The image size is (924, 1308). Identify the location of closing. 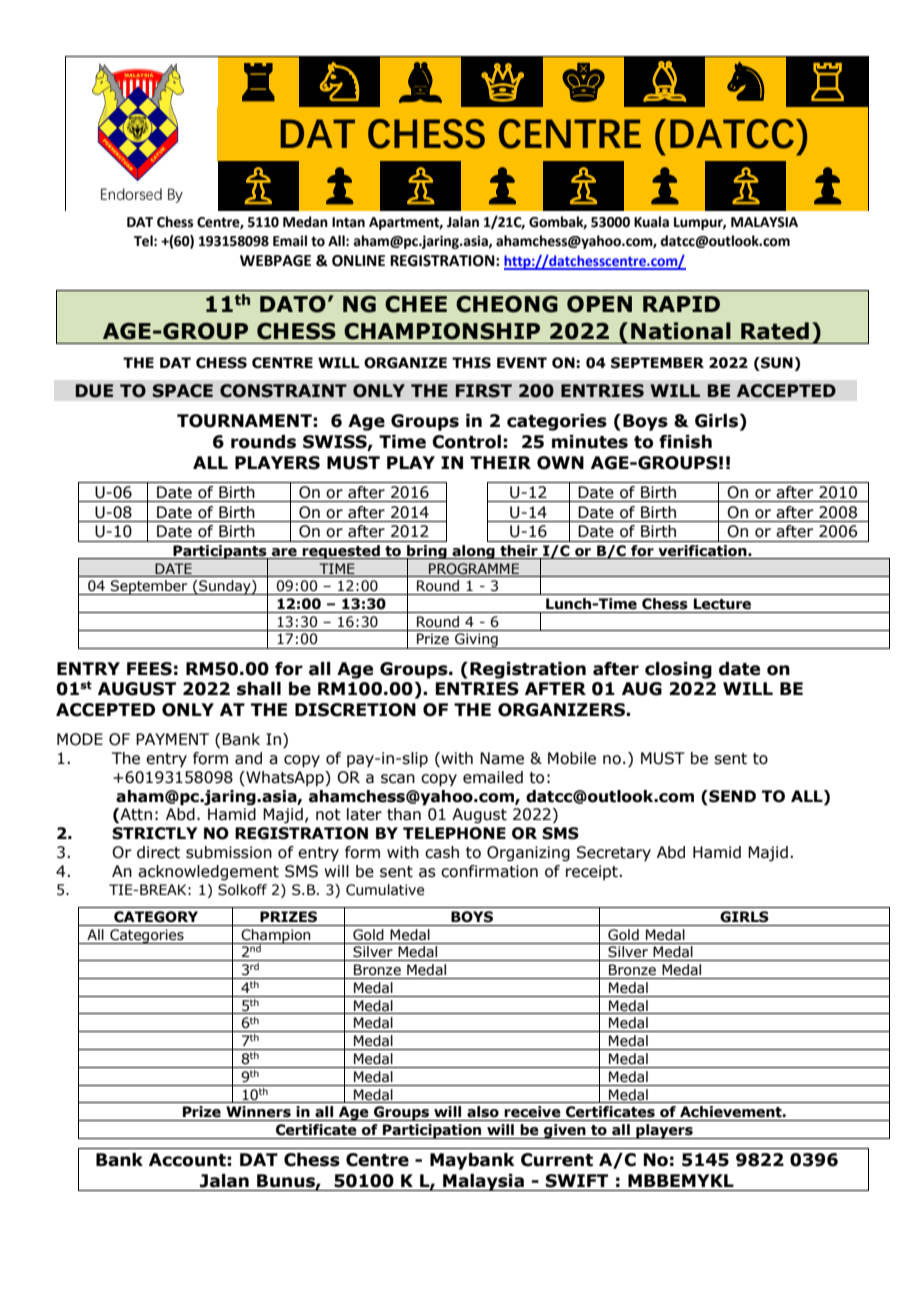
(678, 670).
